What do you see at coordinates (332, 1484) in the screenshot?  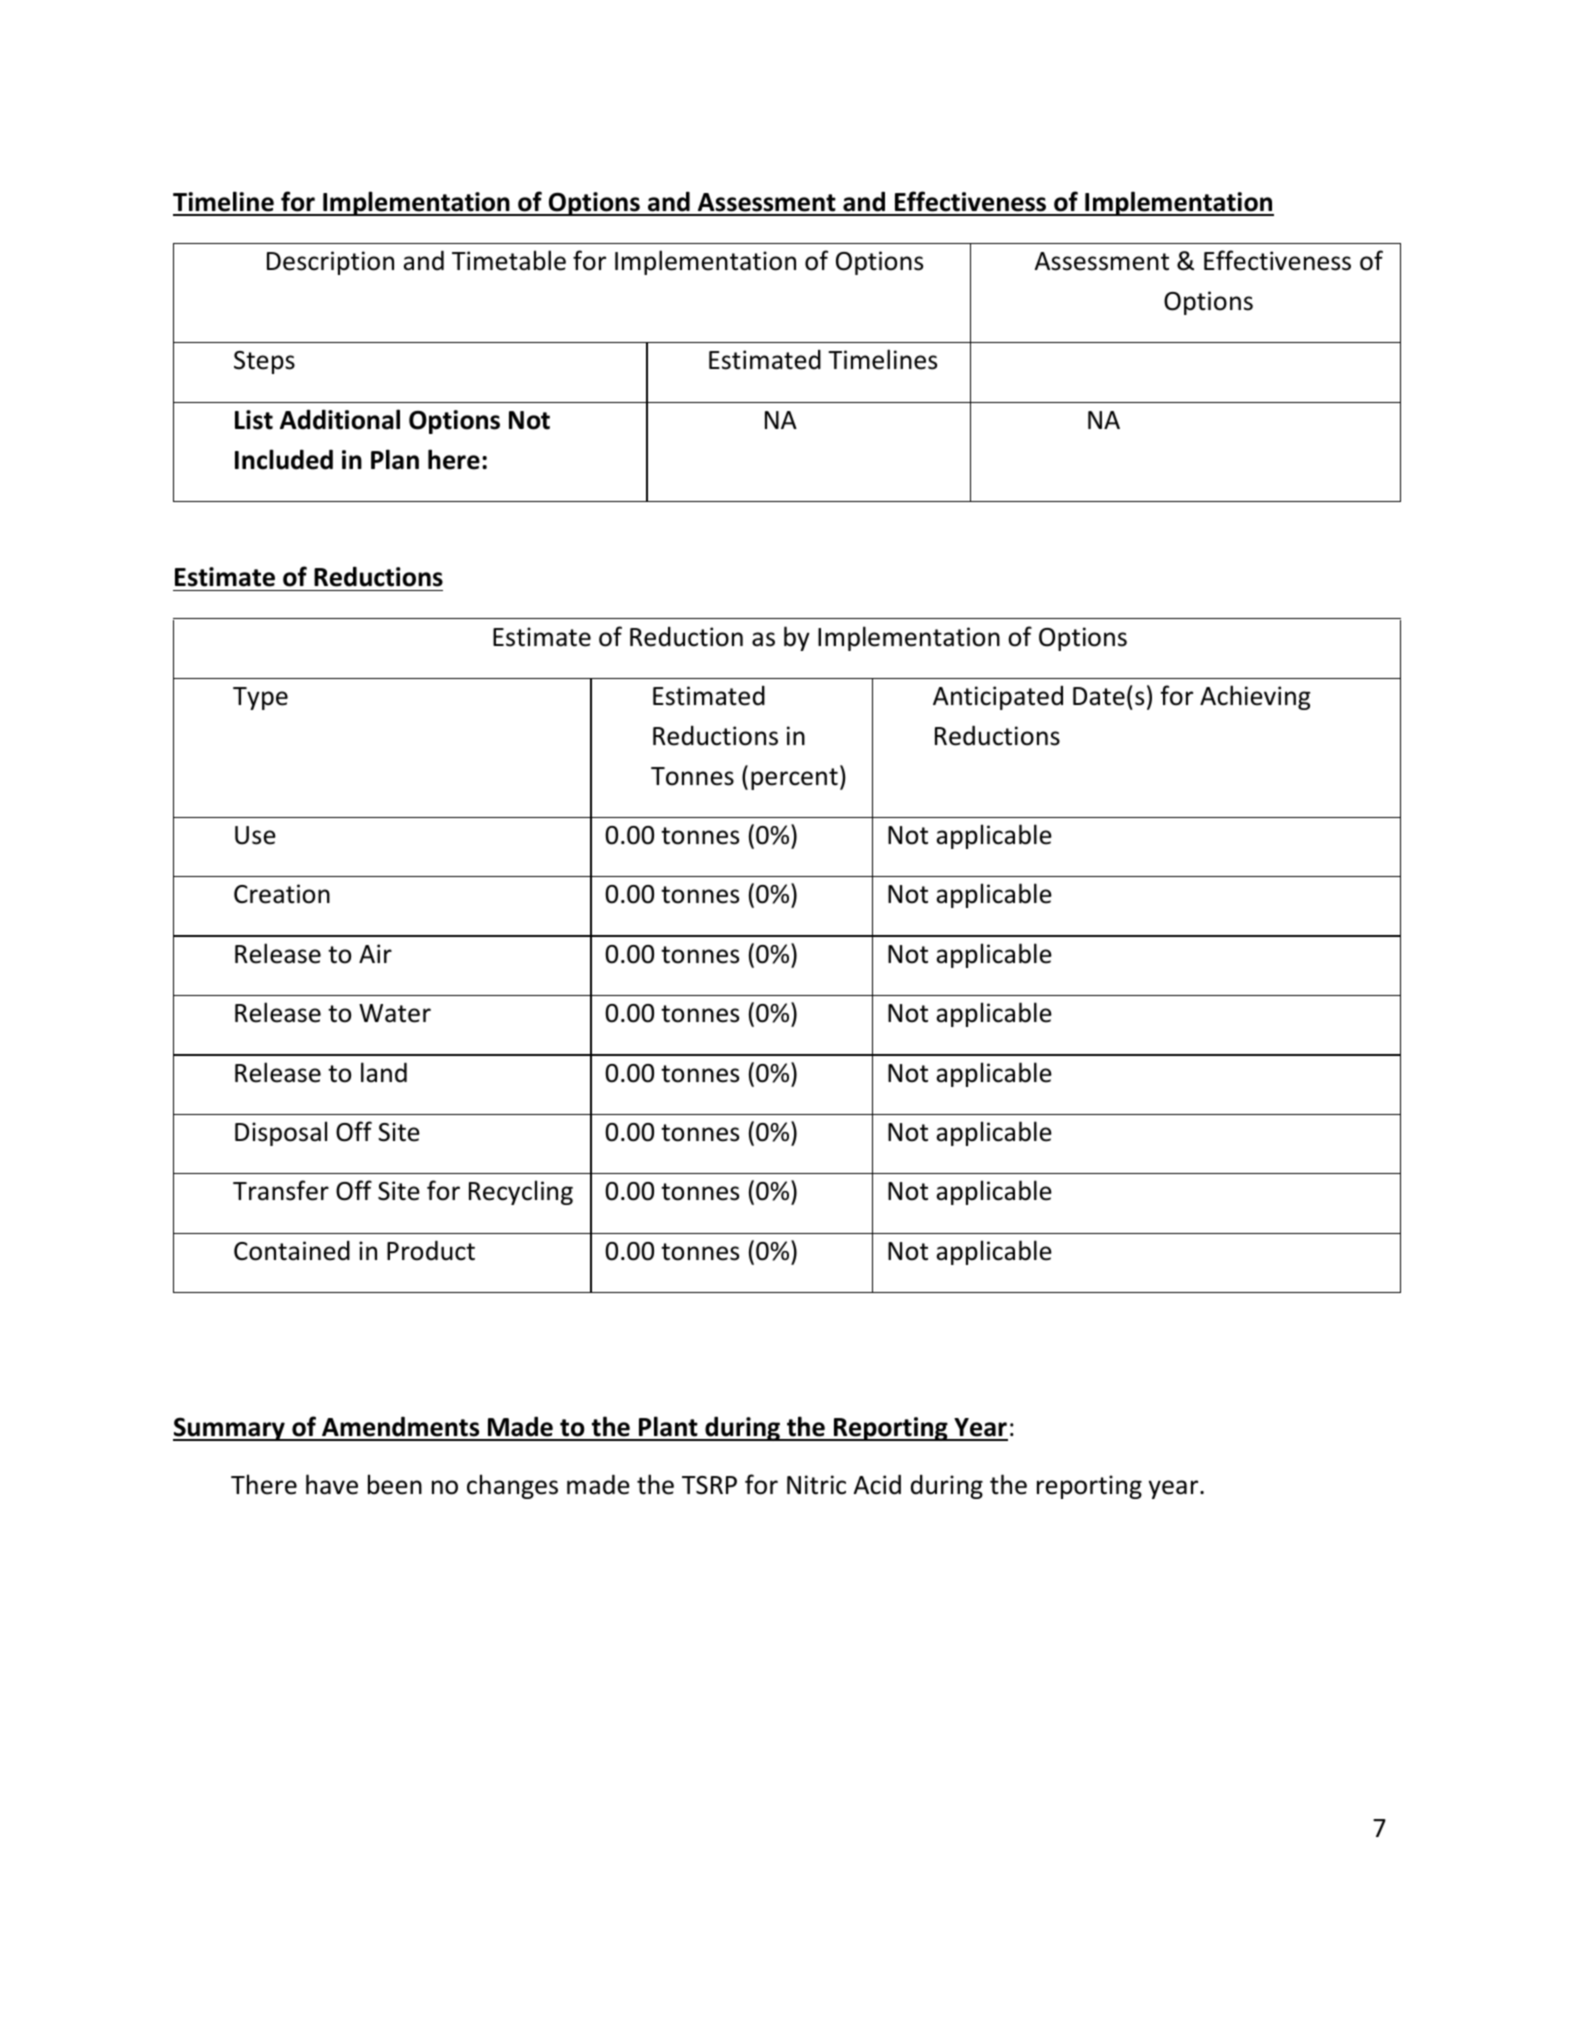 I see `have` at bounding box center [332, 1484].
